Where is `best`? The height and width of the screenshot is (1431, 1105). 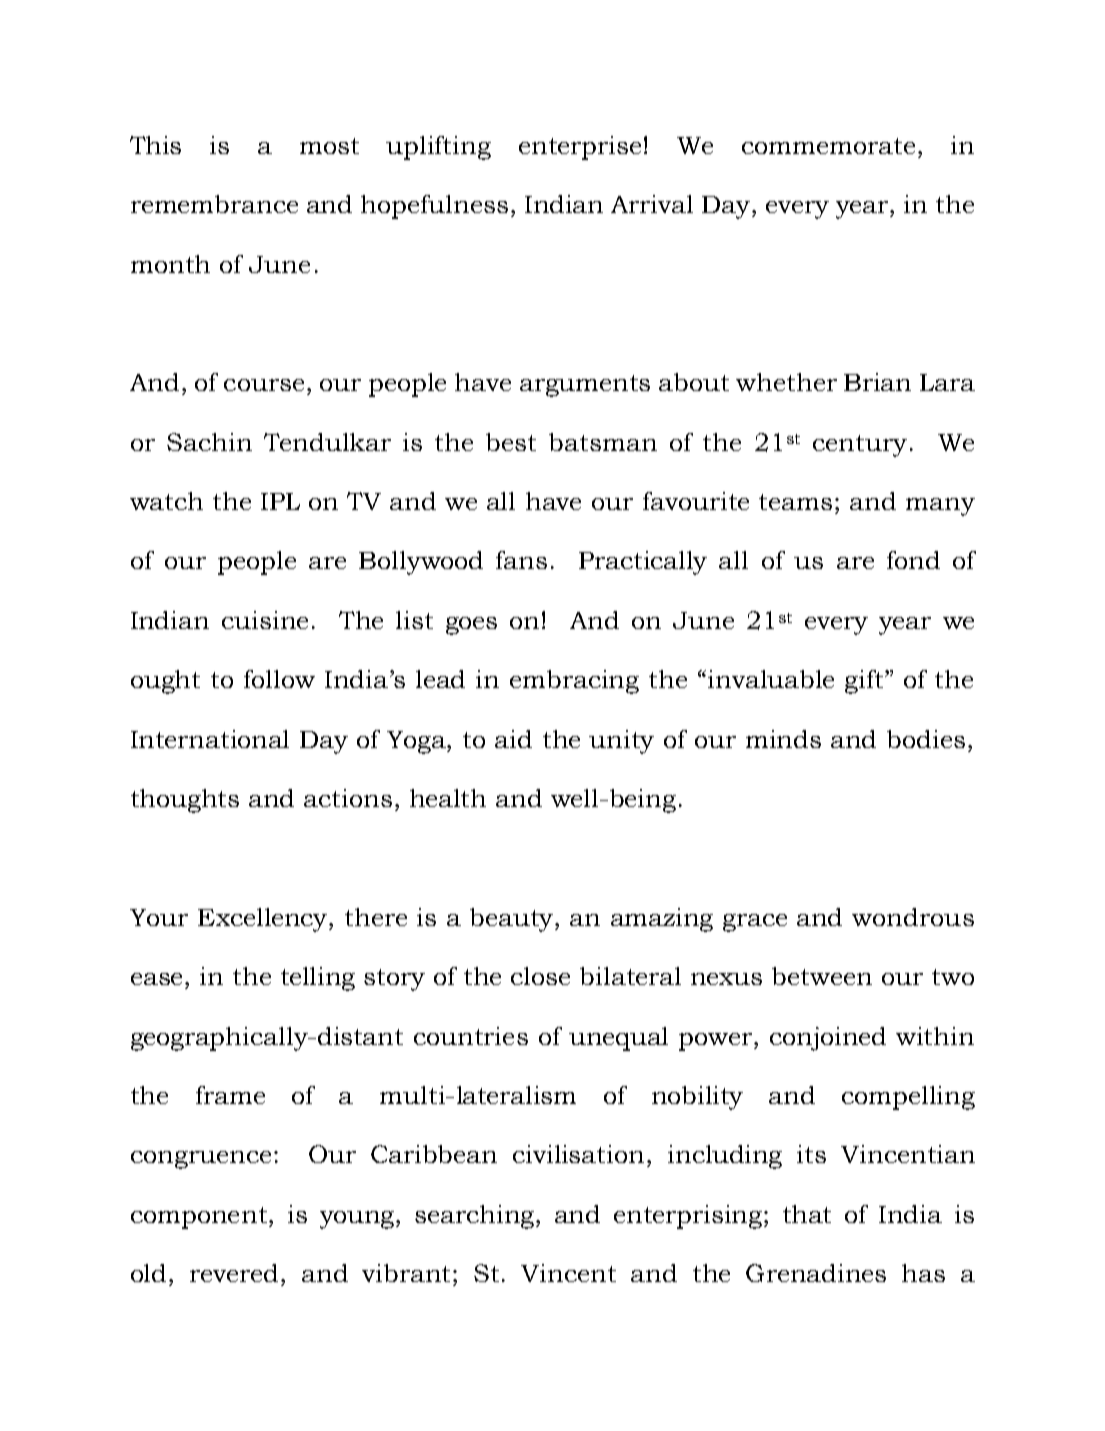
best is located at coordinates (511, 442).
